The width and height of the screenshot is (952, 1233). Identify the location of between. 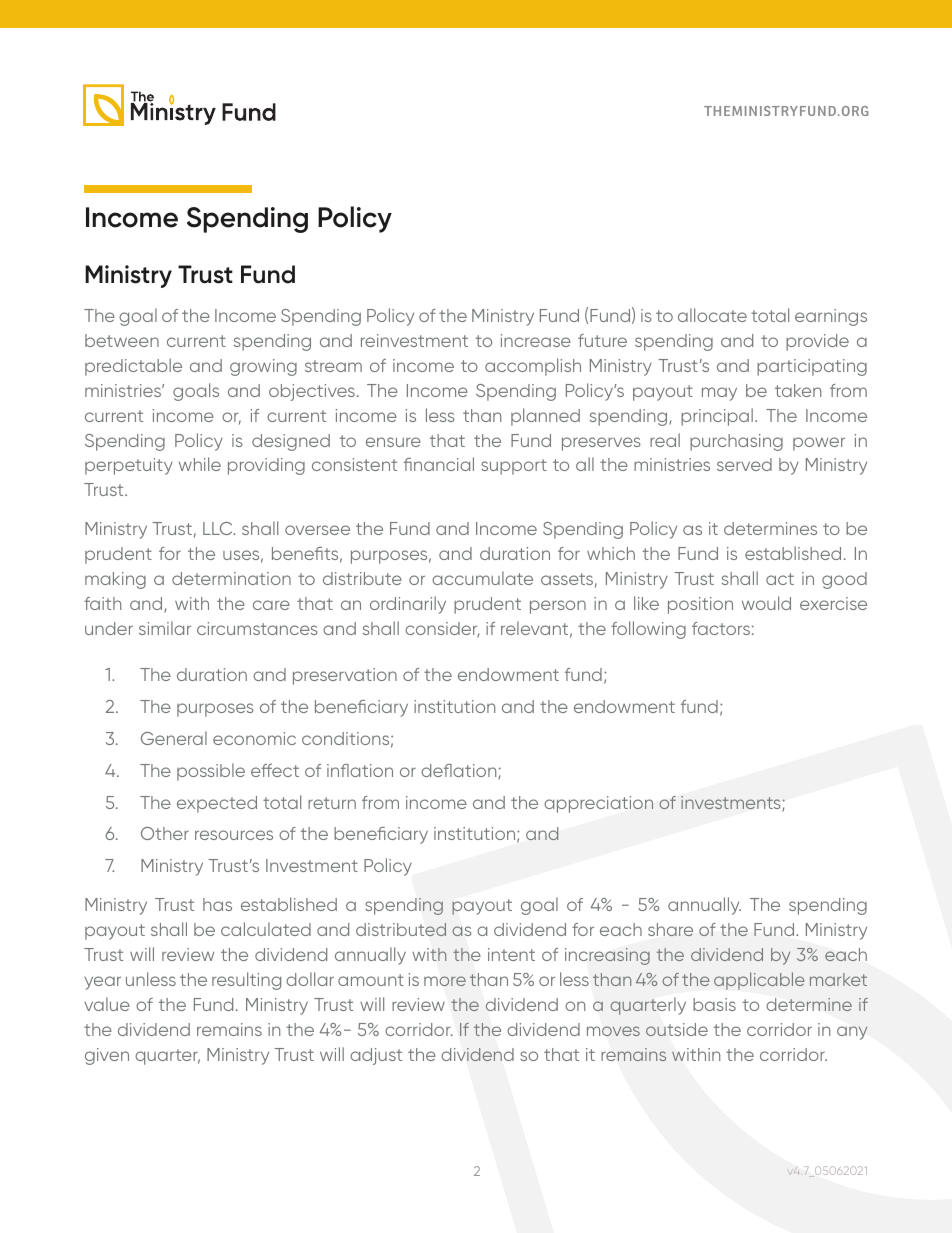
(122, 340).
